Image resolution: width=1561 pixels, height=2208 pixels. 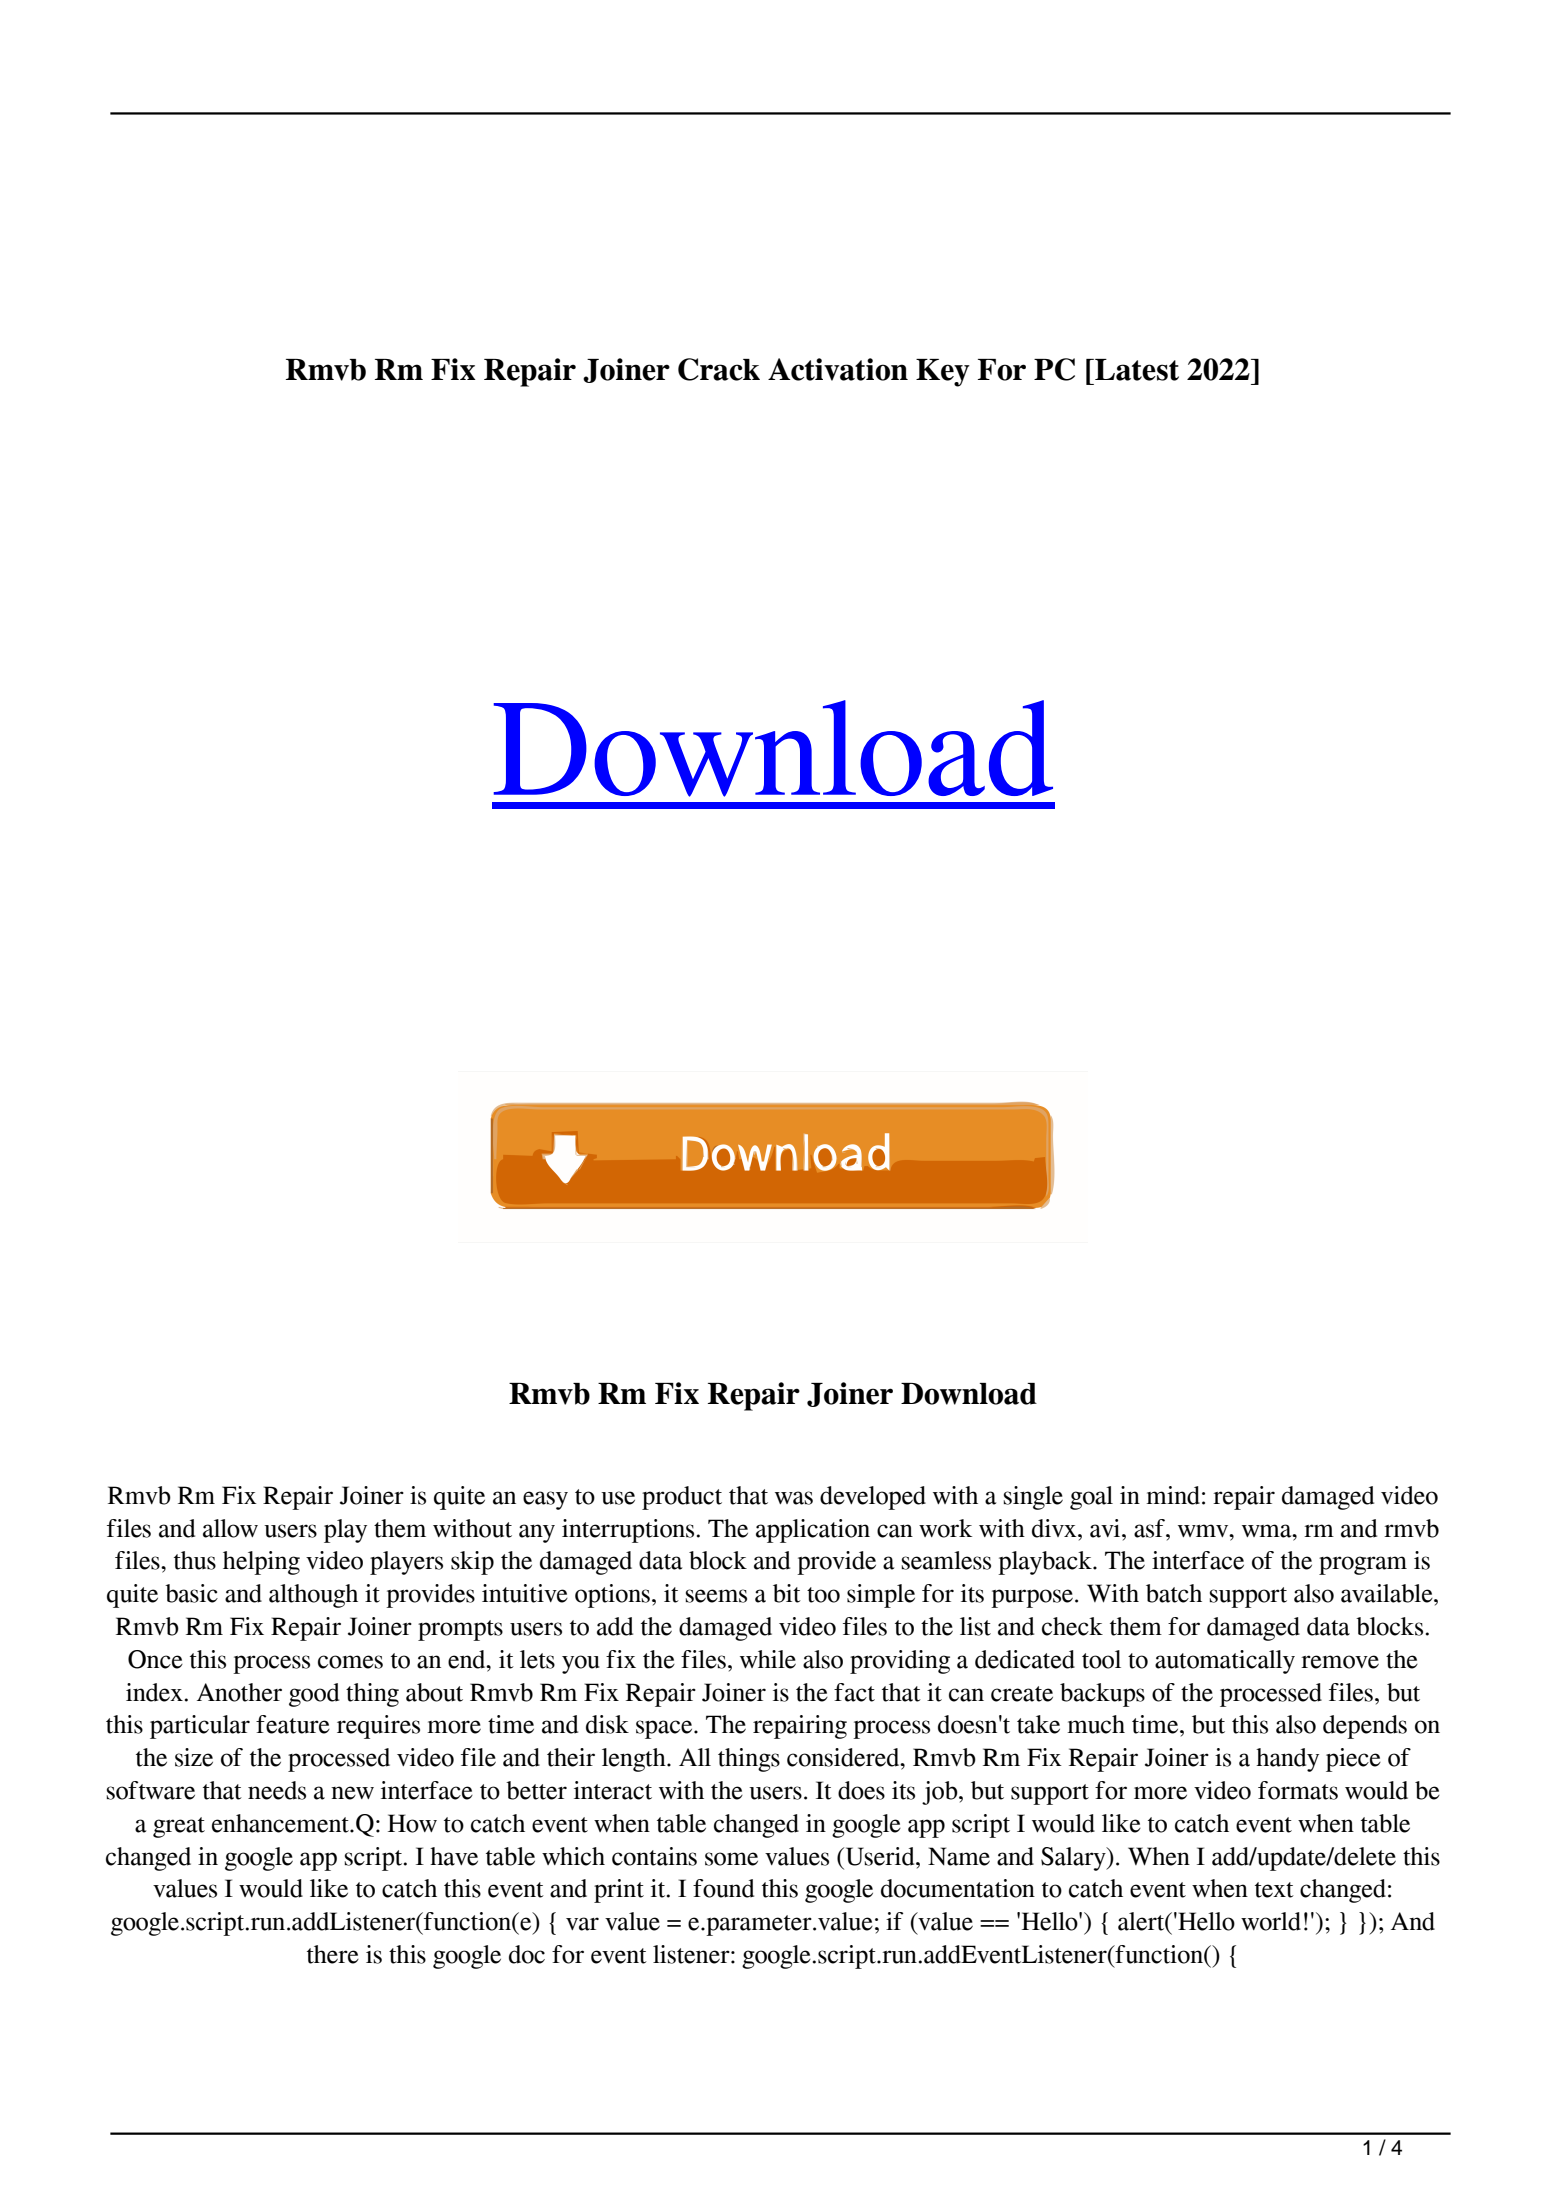 I want to click on Latest, so click(x=1136, y=370).
